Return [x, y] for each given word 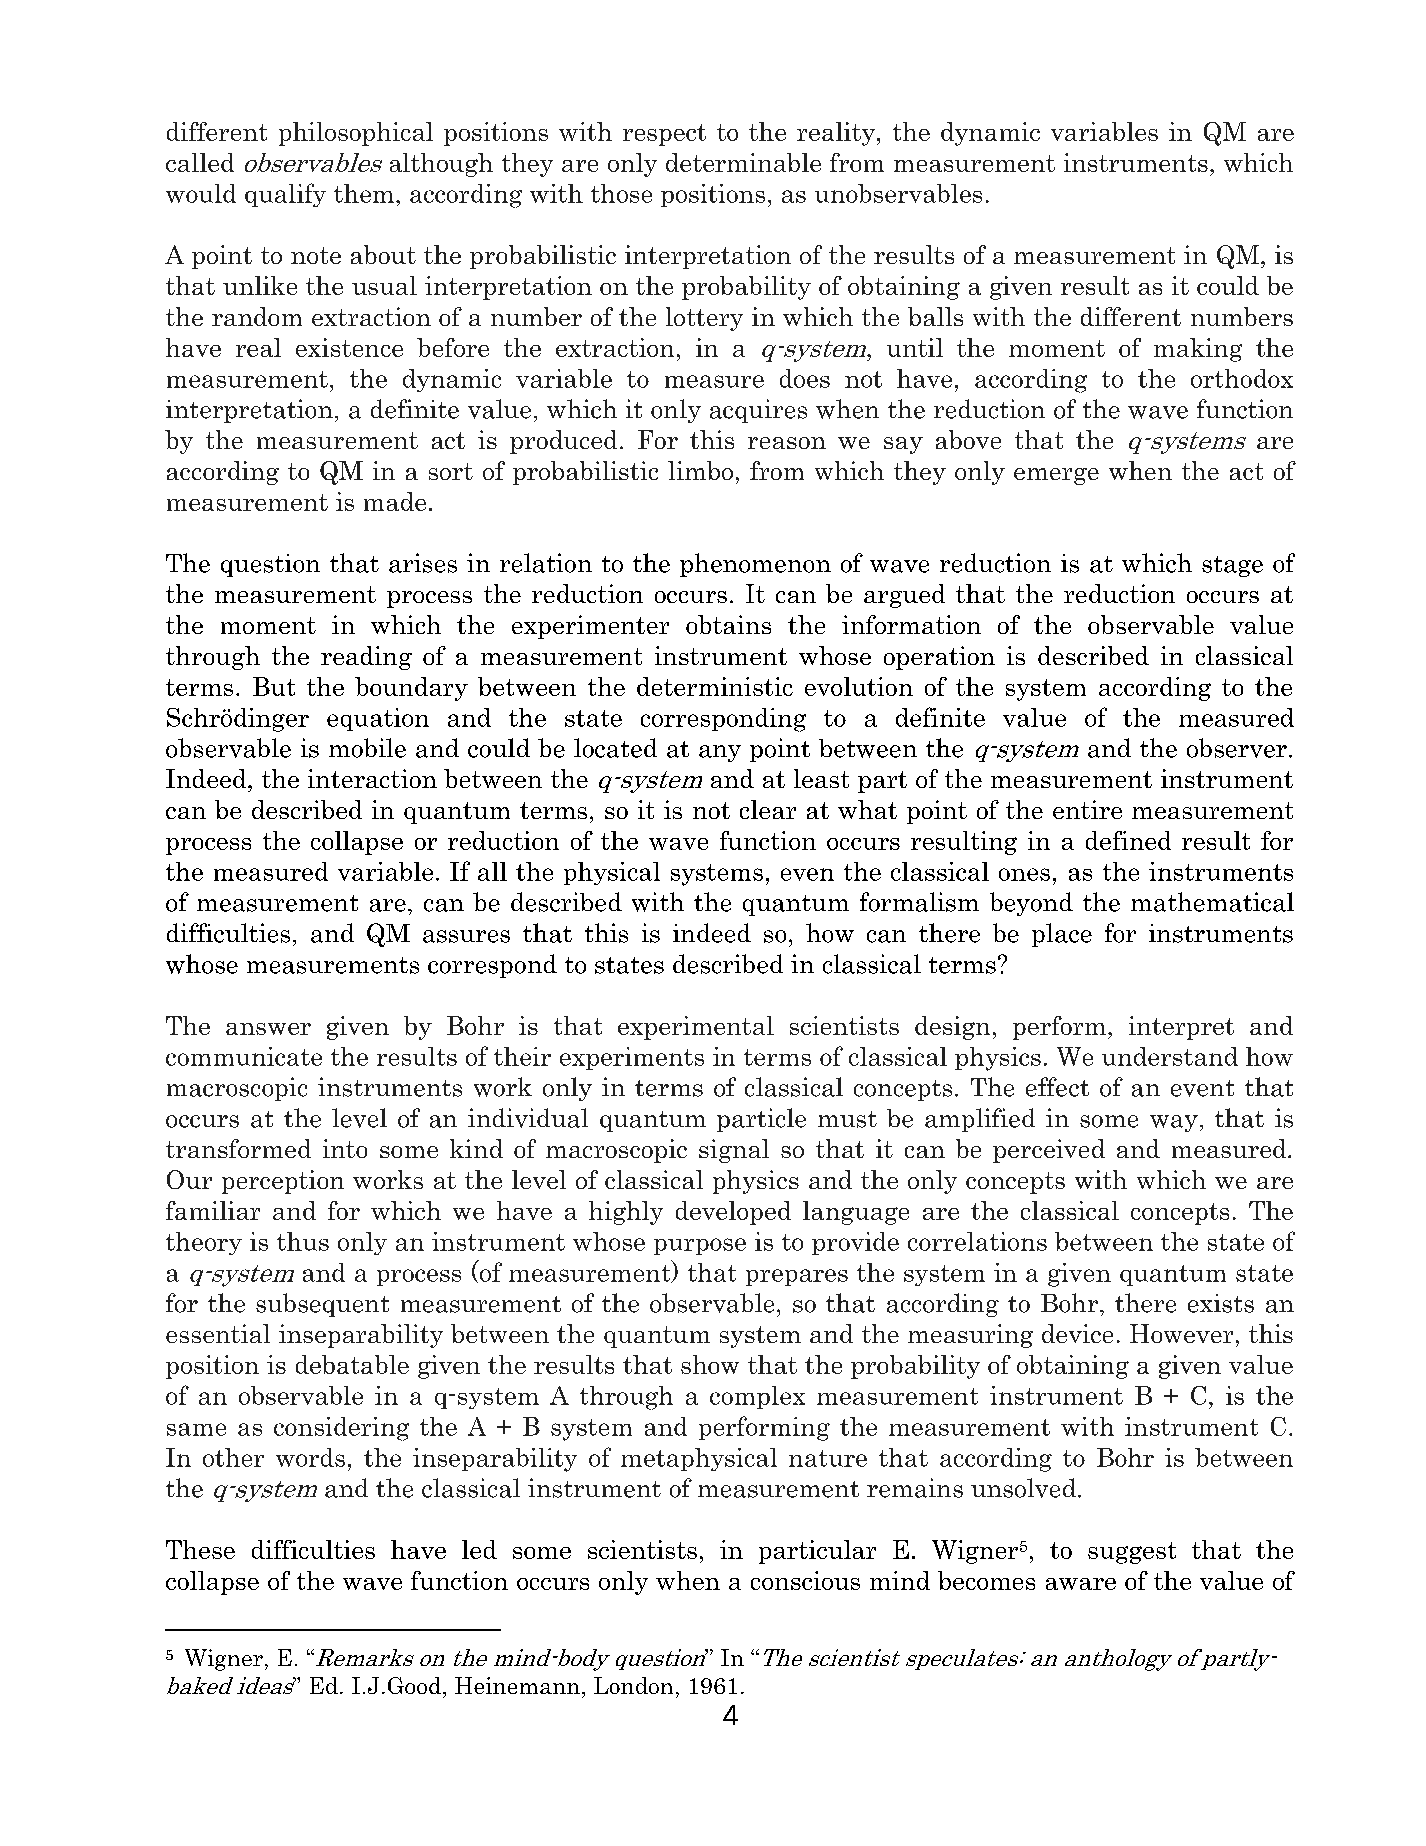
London [633, 1685]
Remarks [363, 1657]
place [1062, 935]
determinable [743, 162]
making [1198, 350]
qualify [285, 195]
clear [768, 809]
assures [466, 936]
